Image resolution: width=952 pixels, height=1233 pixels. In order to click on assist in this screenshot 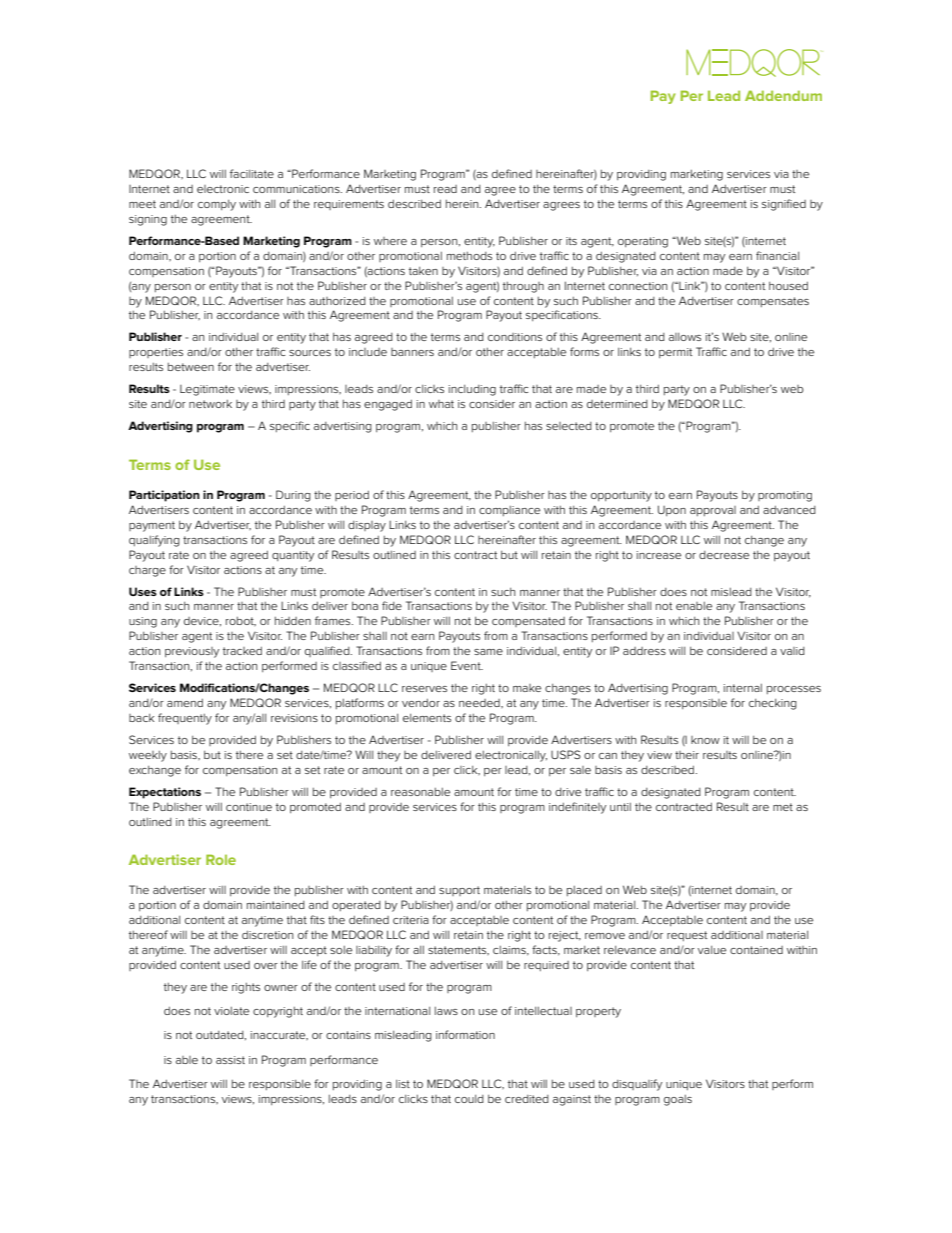, I will do `click(230, 1060)`.
